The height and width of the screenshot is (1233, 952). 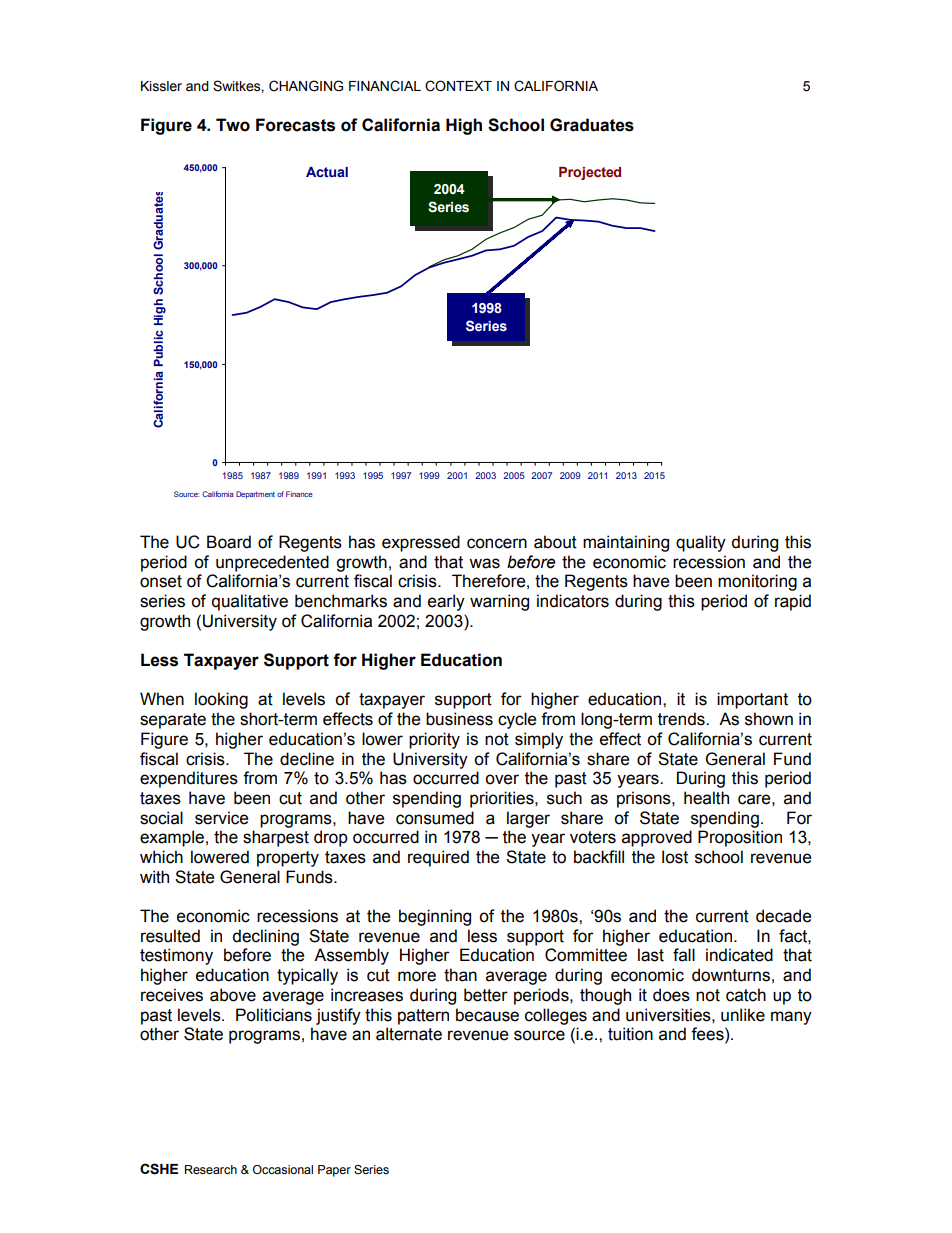 I want to click on qualitative, so click(x=250, y=602).
